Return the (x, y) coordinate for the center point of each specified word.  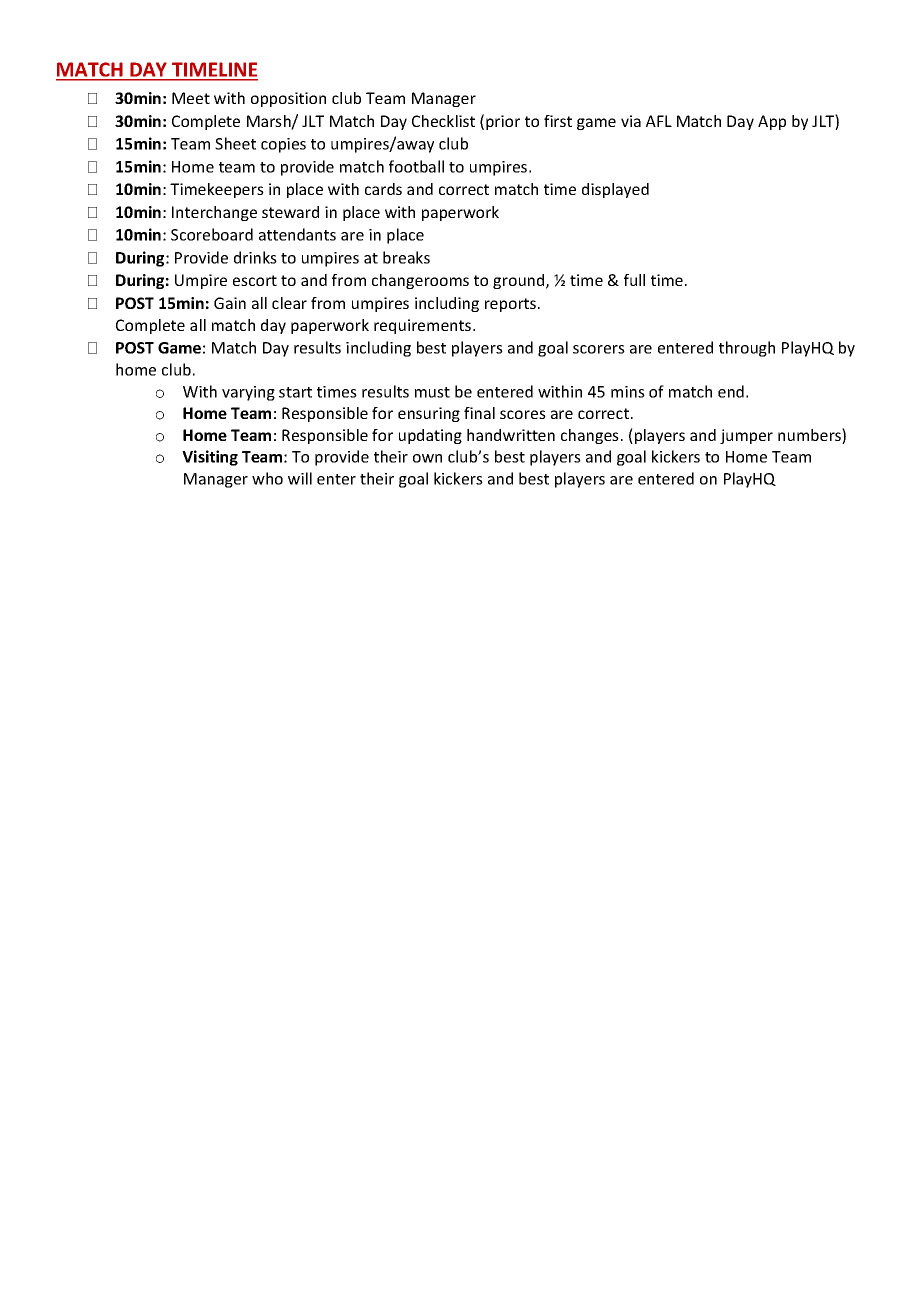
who (267, 478)
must (432, 392)
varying (248, 393)
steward (290, 212)
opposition (288, 99)
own (427, 458)
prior (503, 122)
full (634, 280)
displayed (615, 190)
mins (628, 392)
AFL (659, 121)
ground (520, 281)
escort (255, 280)
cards (383, 189)
